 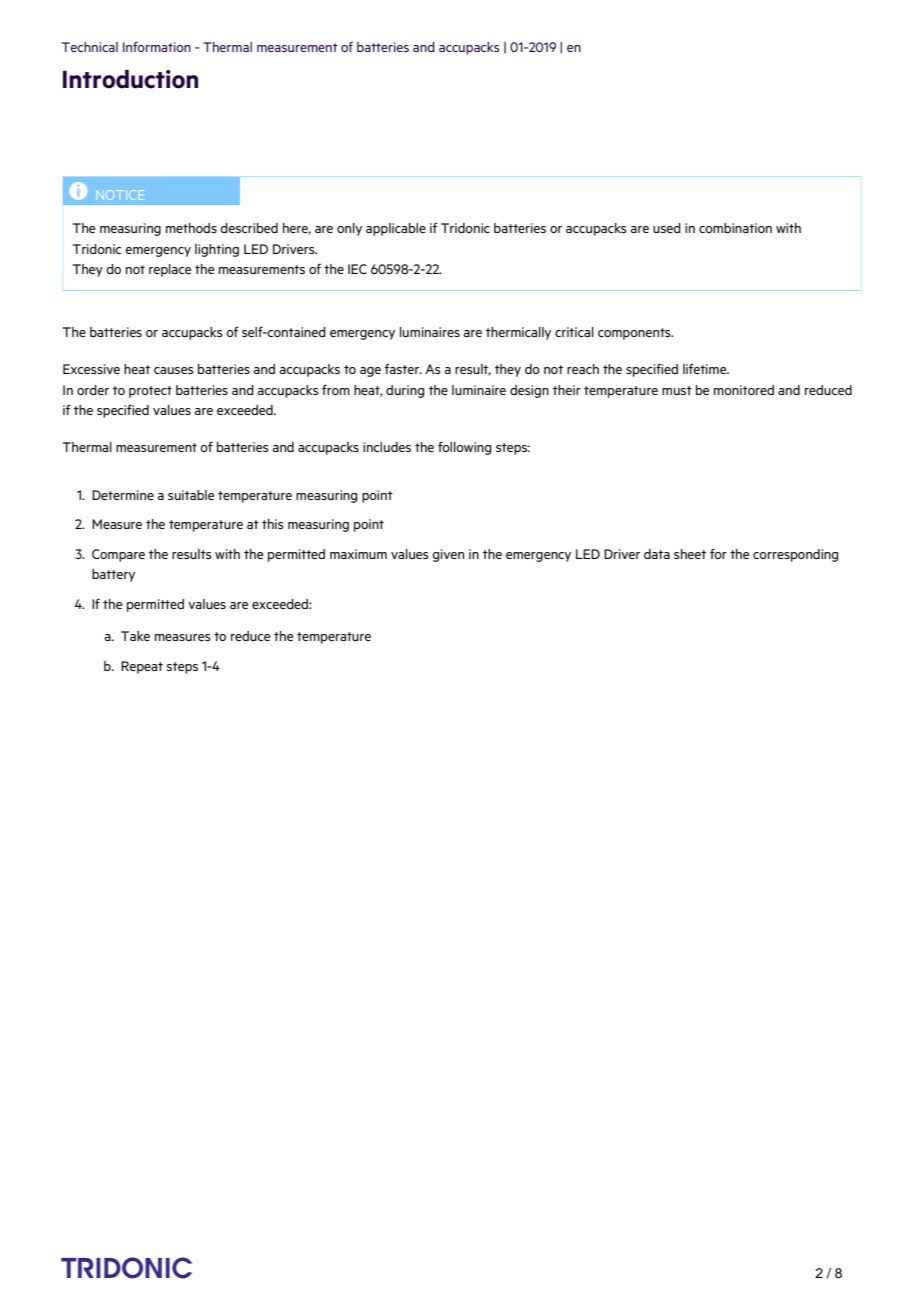 I want to click on Information, so click(x=157, y=46).
